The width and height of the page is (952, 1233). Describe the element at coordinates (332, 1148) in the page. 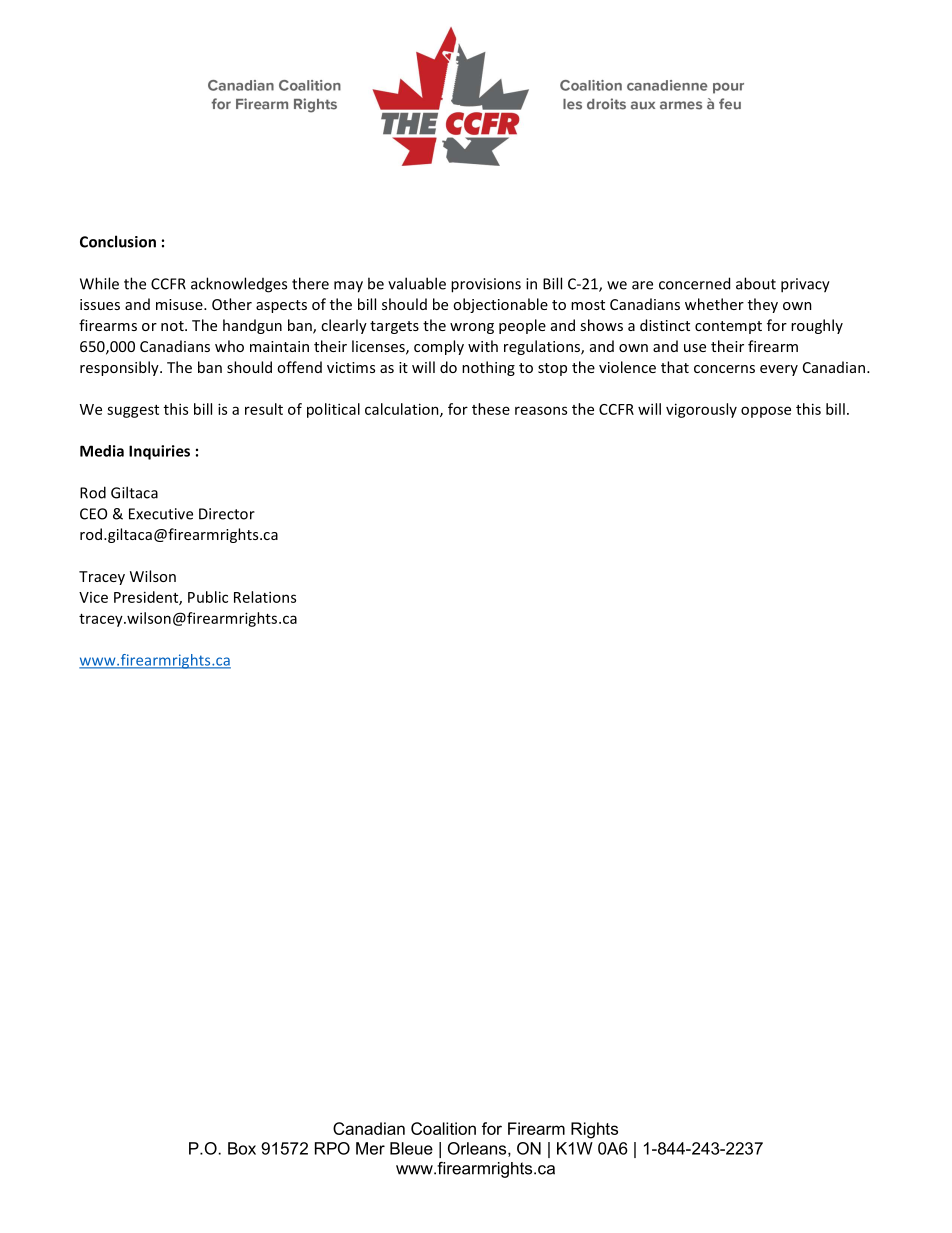

I see `RPO` at that location.
